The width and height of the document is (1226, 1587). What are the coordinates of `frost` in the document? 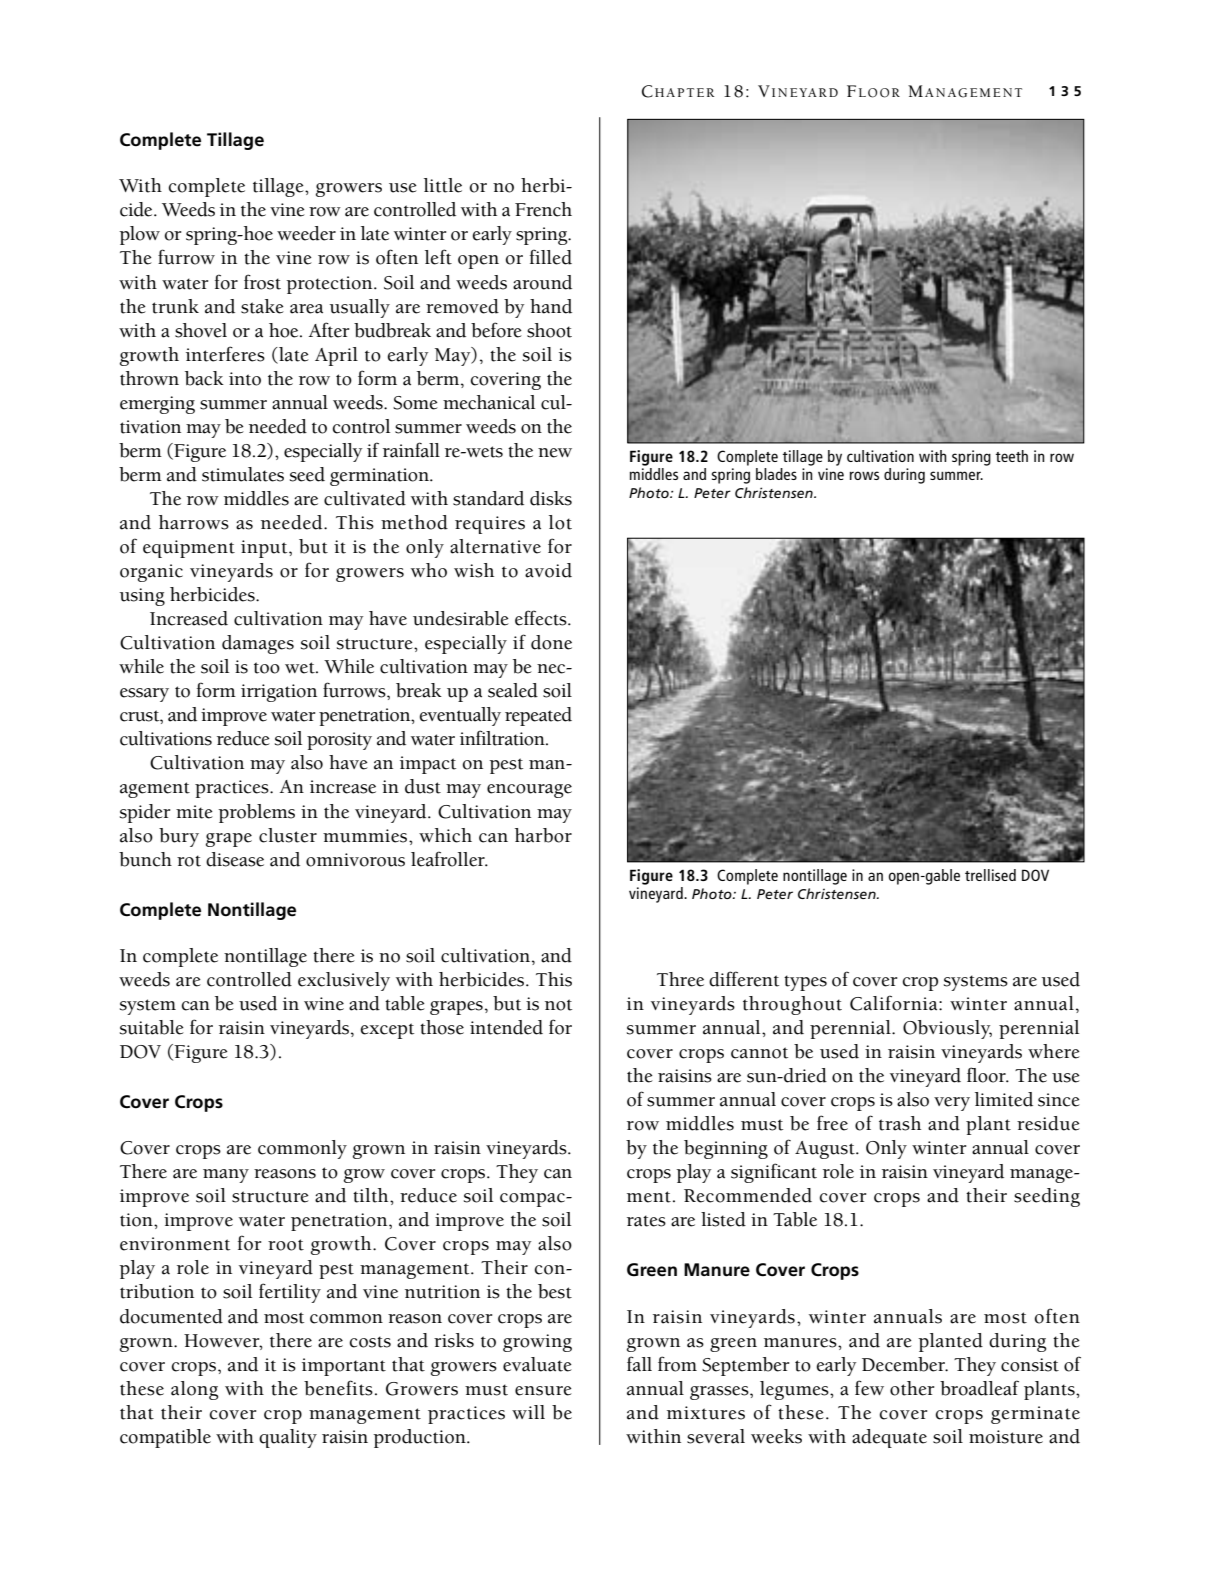 It's located at (262, 282).
